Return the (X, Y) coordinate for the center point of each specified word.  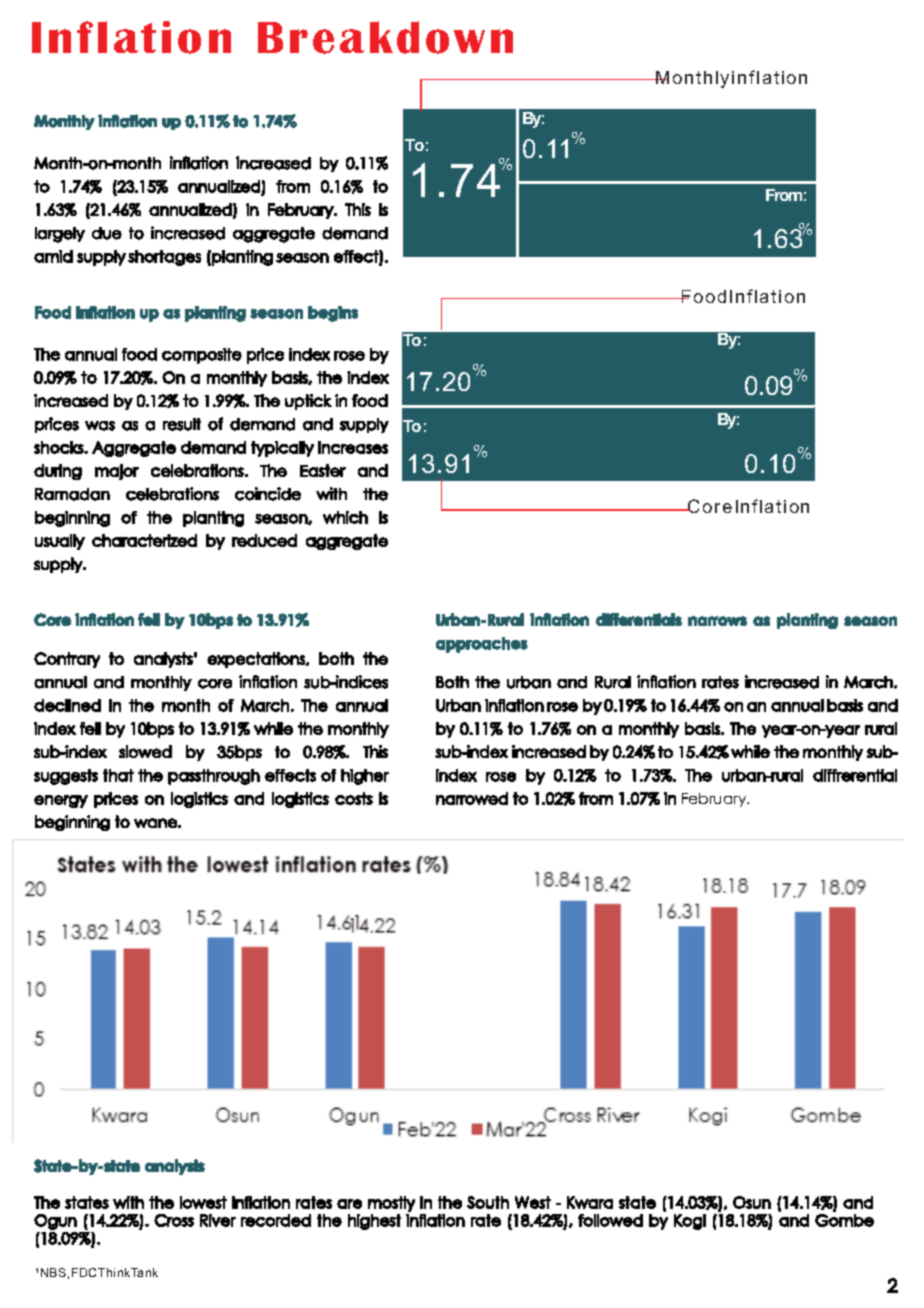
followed (610, 1220)
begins (333, 314)
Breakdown (385, 37)
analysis (175, 1167)
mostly (391, 1204)
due (107, 233)
